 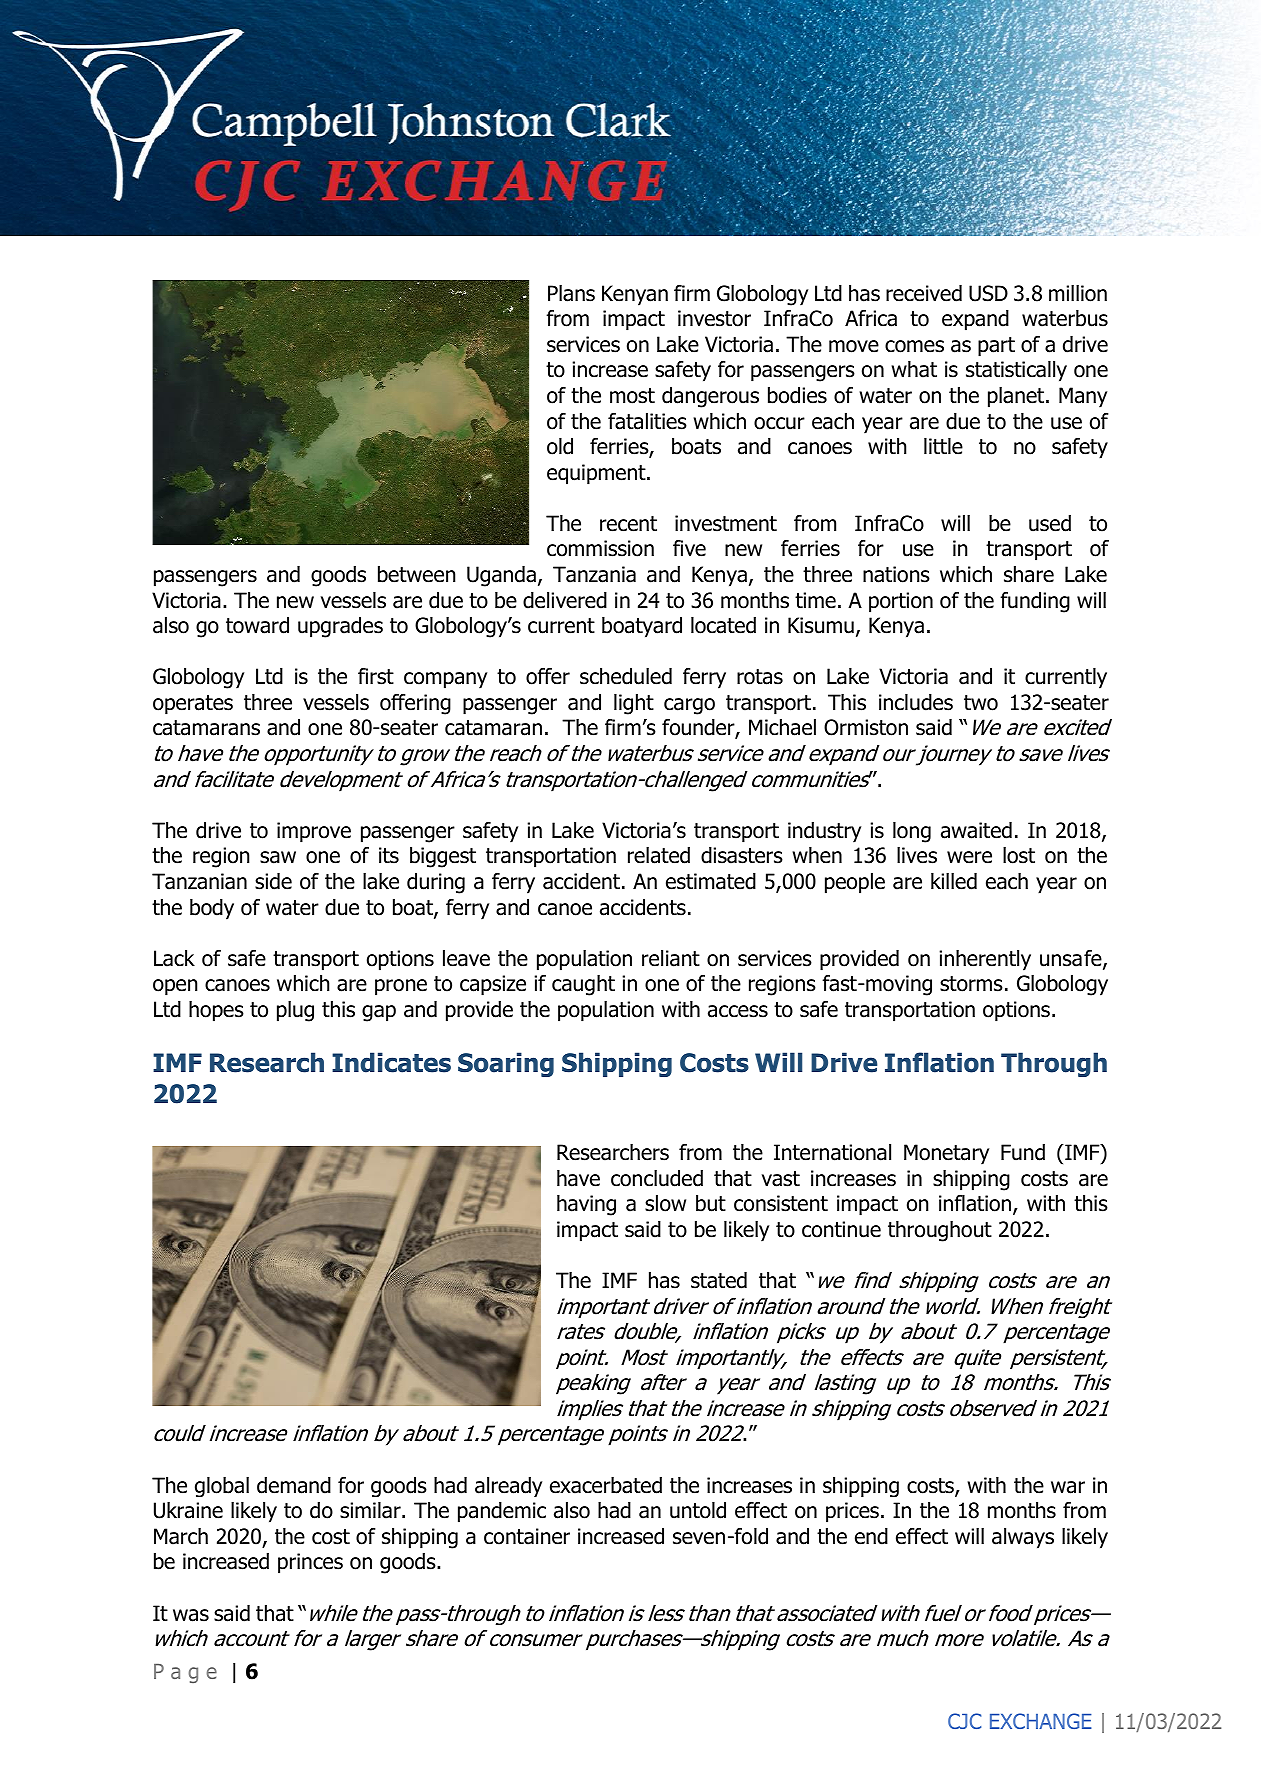 What do you see at coordinates (714, 318) in the document?
I see `investor` at bounding box center [714, 318].
